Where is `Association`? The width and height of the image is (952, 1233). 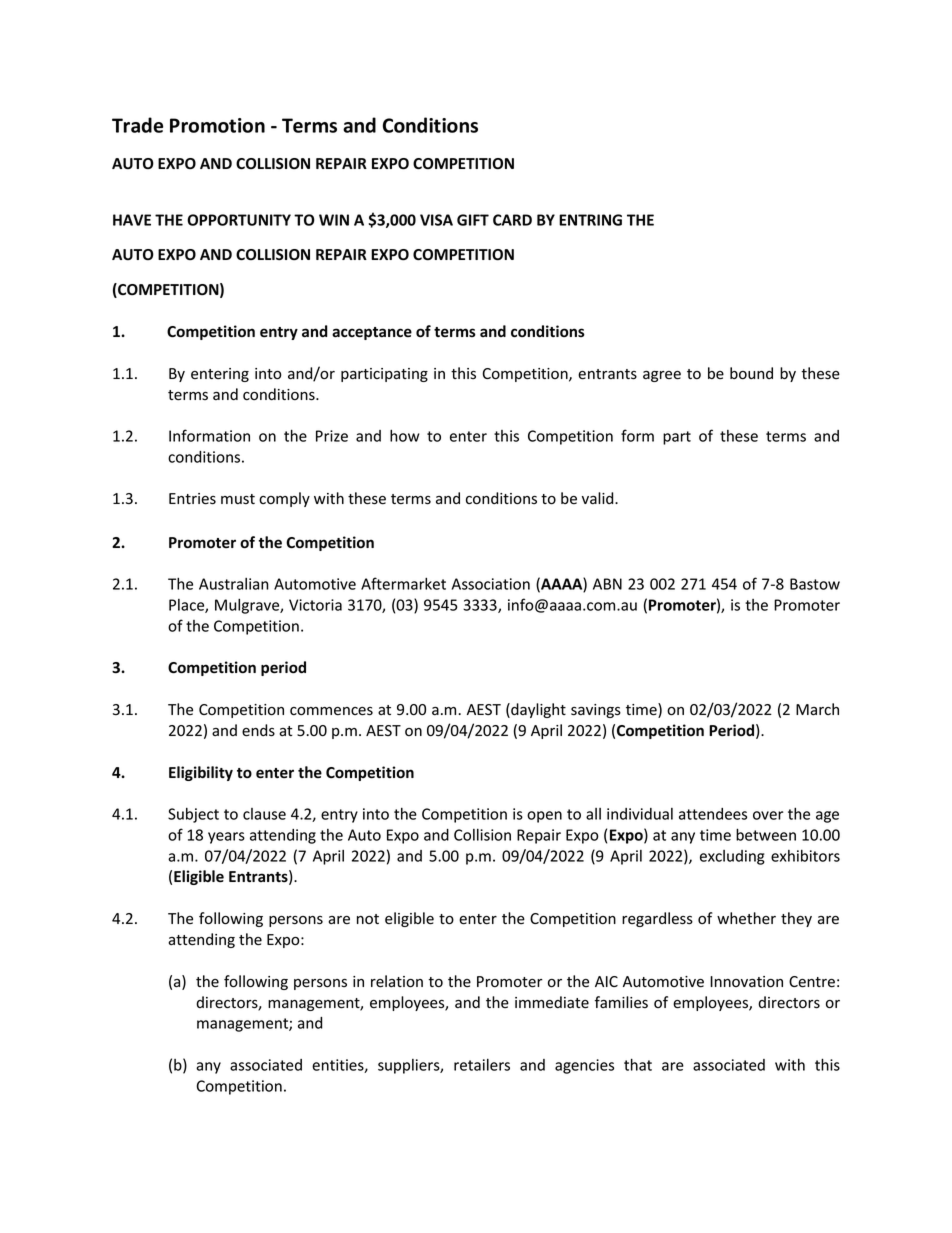
Association is located at coordinates (491, 584).
